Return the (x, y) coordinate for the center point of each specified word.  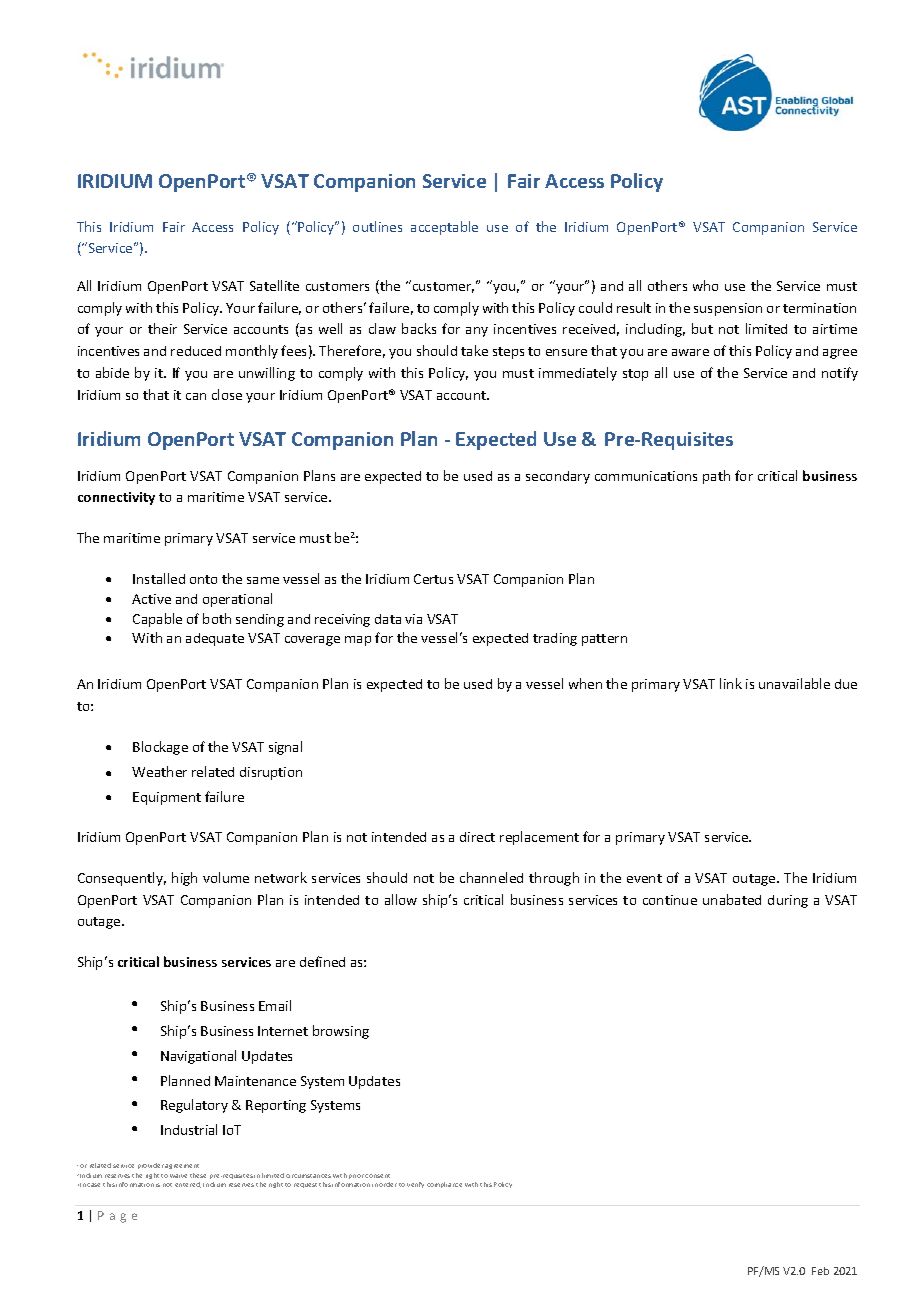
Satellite (274, 285)
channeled (491, 877)
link (731, 683)
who (705, 285)
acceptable (444, 228)
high (184, 879)
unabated (732, 899)
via (413, 619)
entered (188, 1185)
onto (203, 579)
